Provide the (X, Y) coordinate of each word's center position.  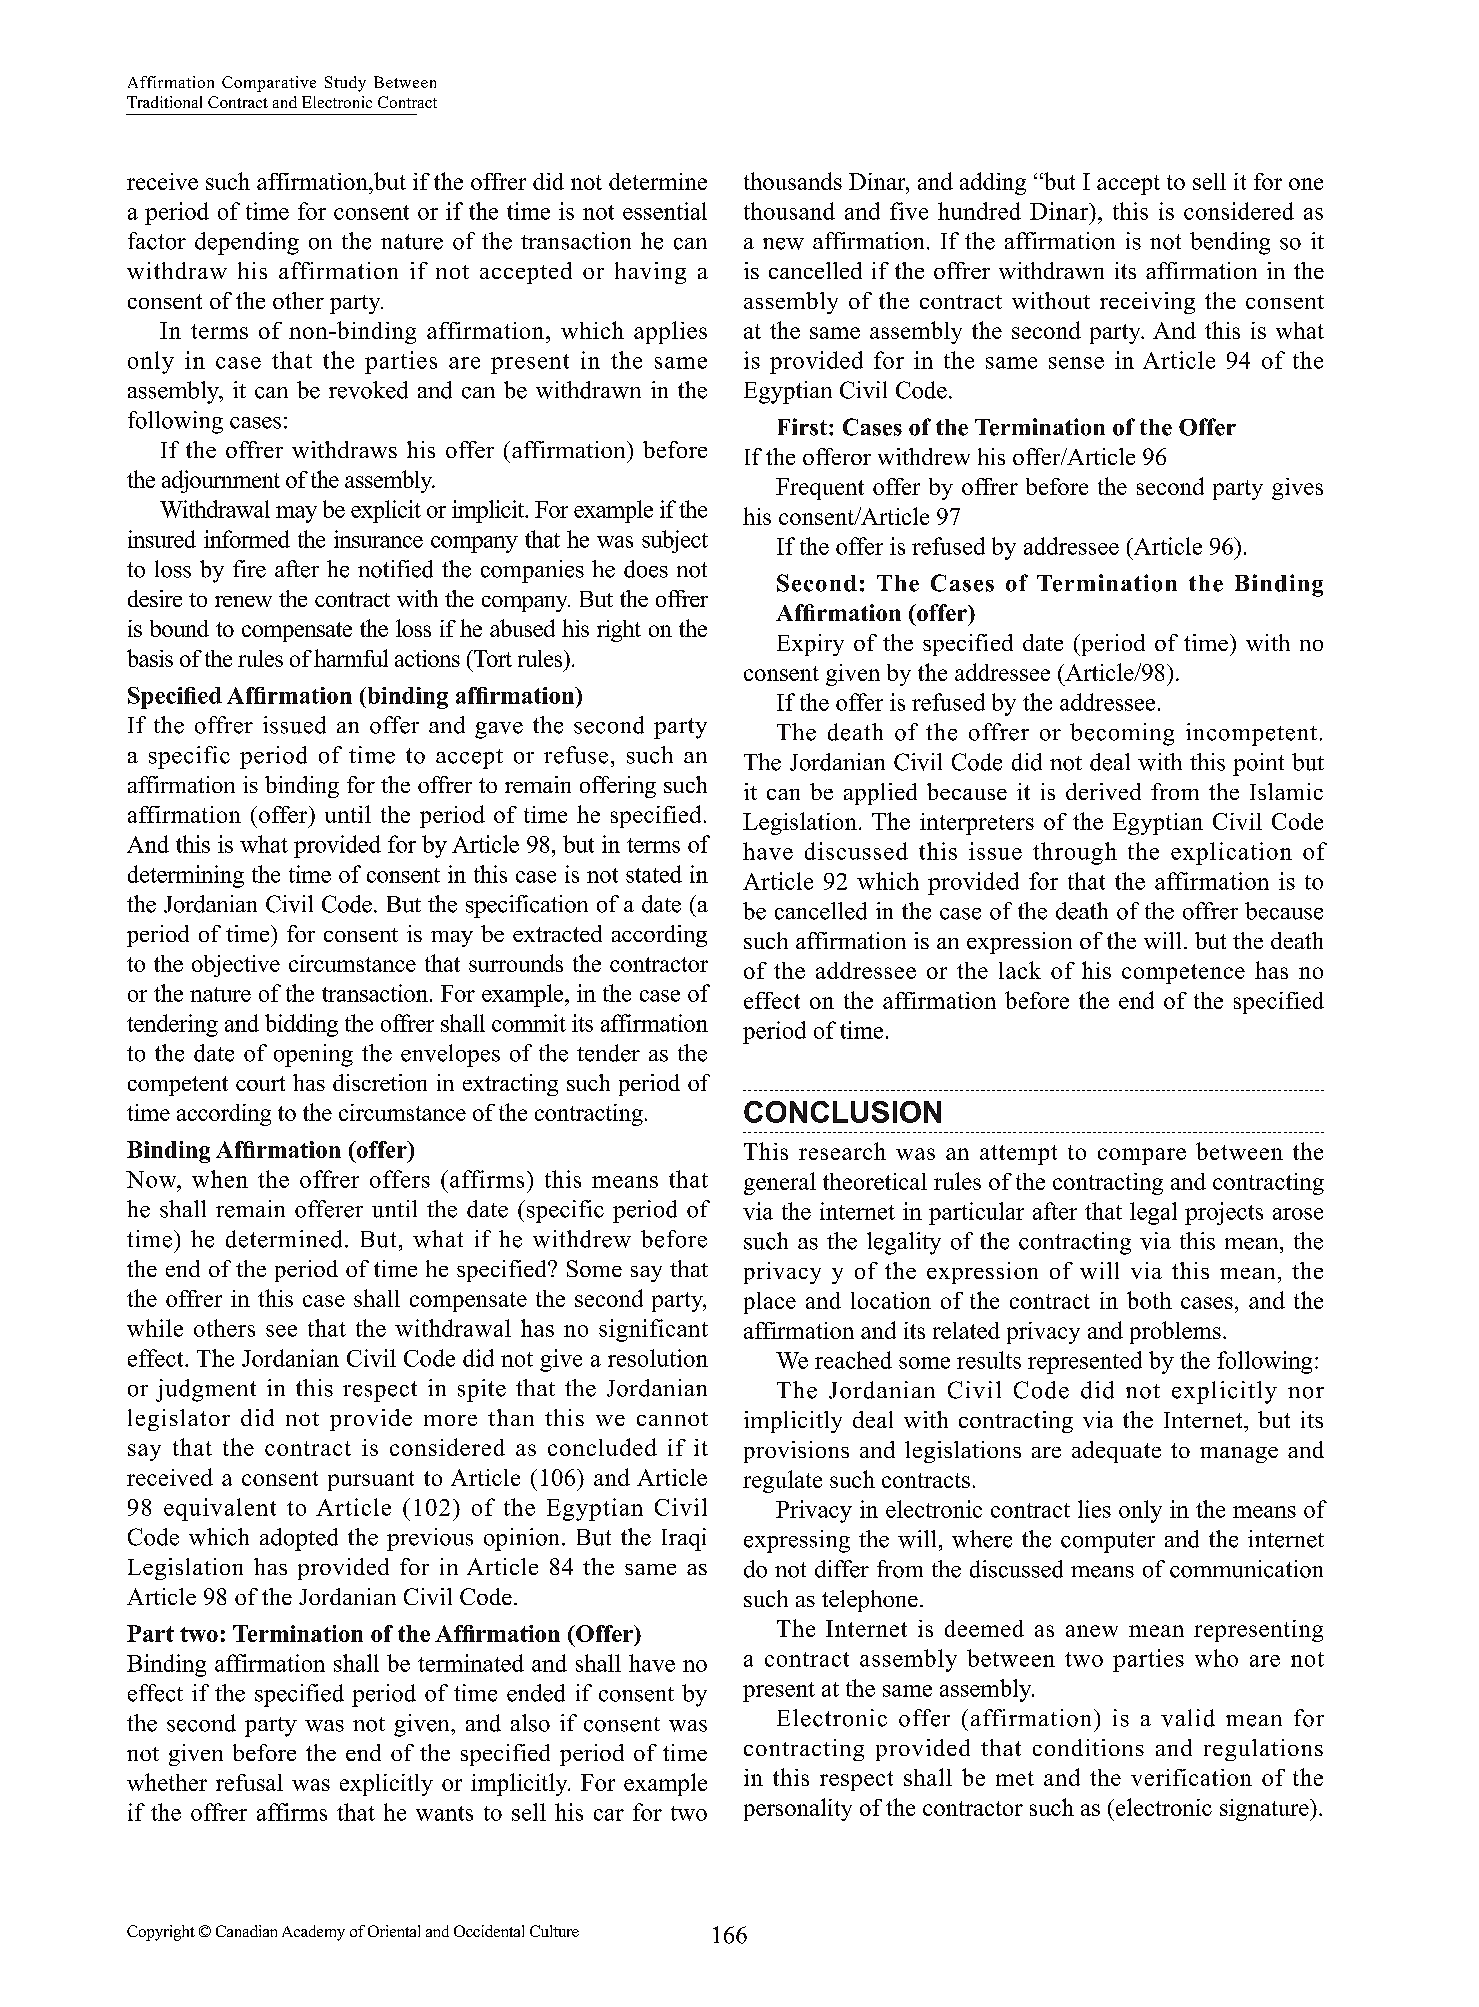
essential (665, 211)
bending (1230, 243)
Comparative (269, 84)
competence (1183, 974)
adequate (1116, 1452)
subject (675, 541)
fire (249, 569)
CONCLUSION (842, 1112)
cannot (672, 1419)
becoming (1122, 734)
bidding (301, 1025)
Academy (313, 1933)
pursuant (371, 1481)
